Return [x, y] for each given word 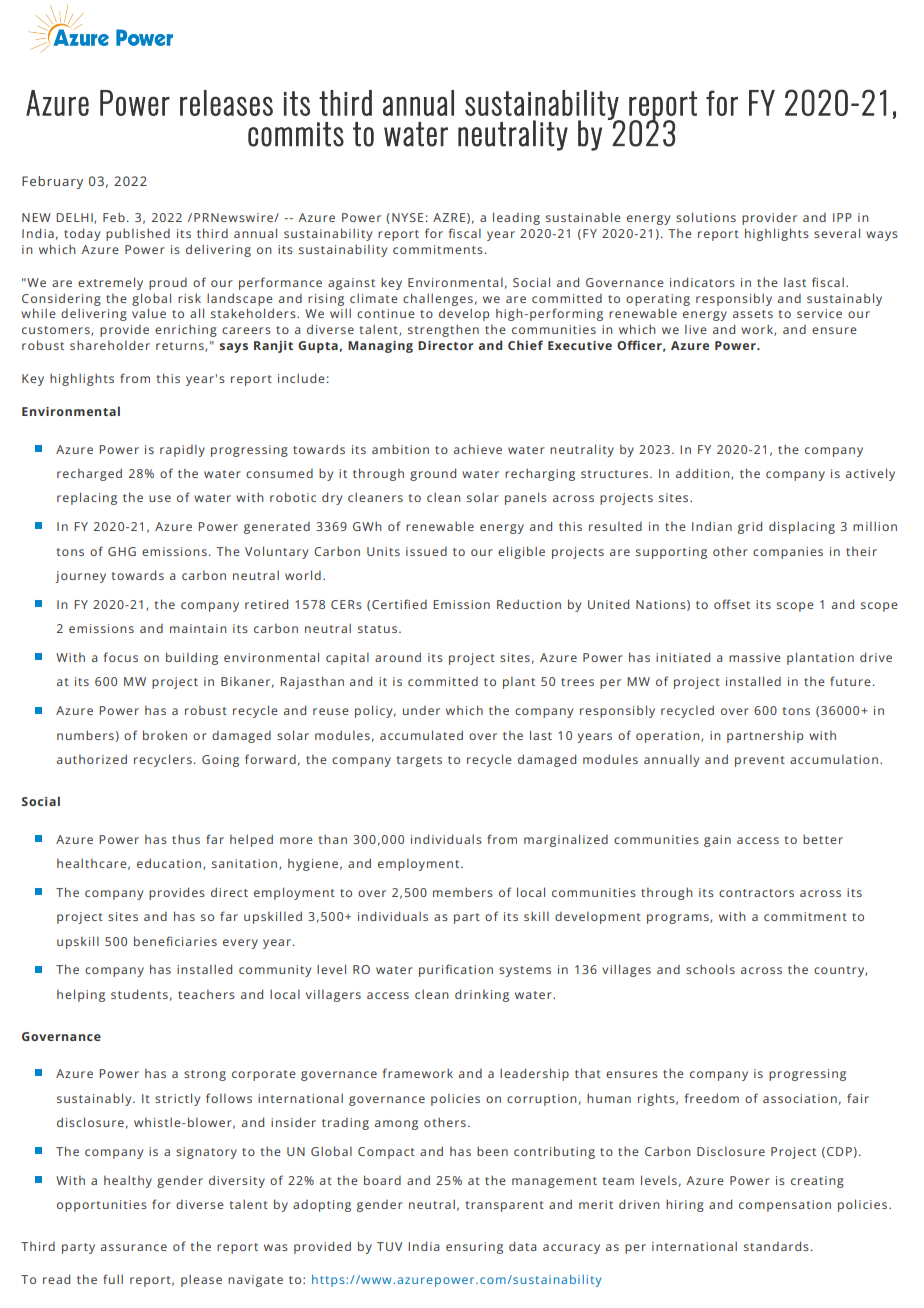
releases [226, 103]
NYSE [407, 217]
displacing [802, 527]
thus [186, 839]
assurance [134, 1247]
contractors [756, 893]
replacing [87, 498]
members [463, 892]
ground [433, 474]
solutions [706, 217]
